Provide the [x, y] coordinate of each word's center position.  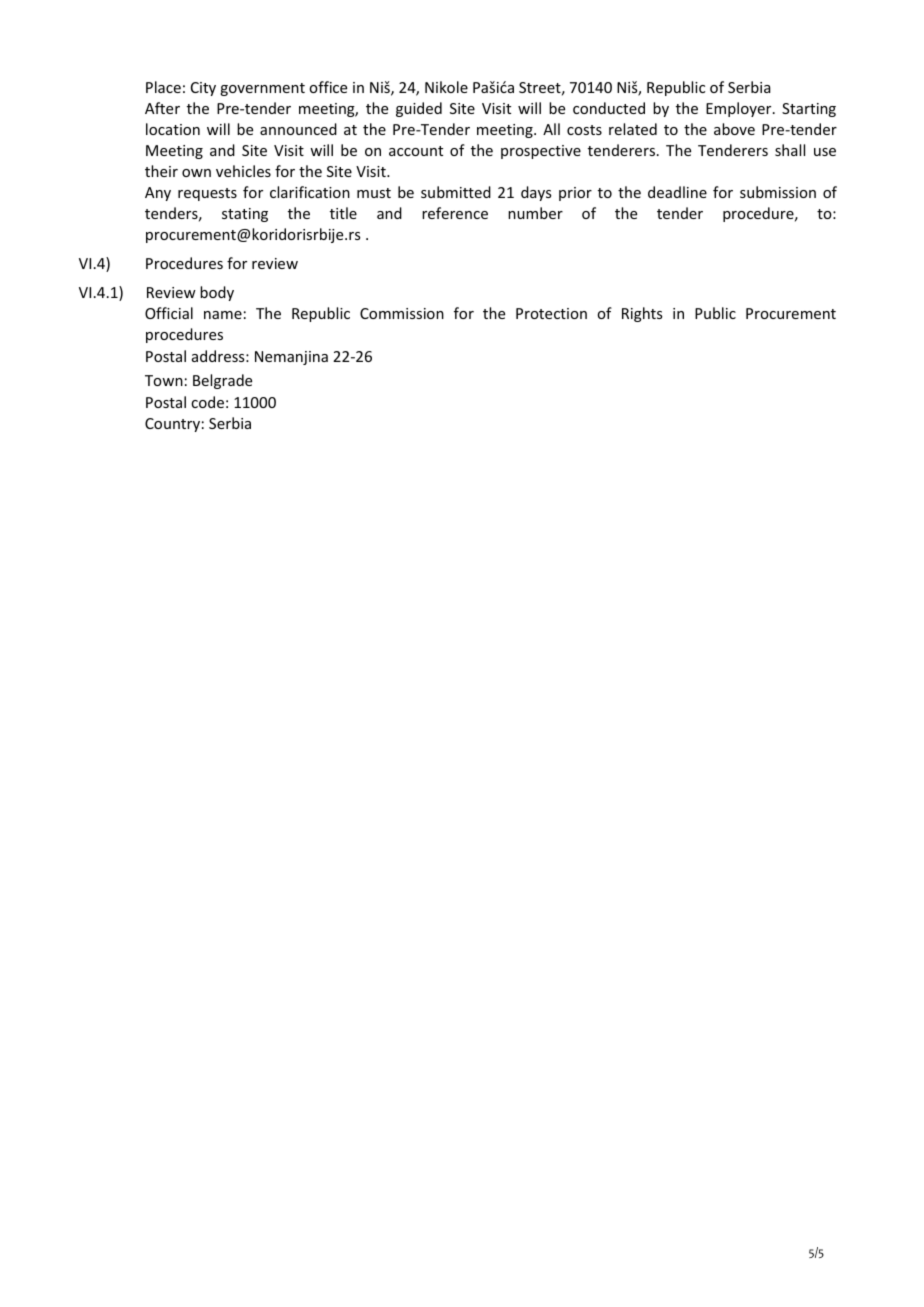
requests [207, 194]
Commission [402, 313]
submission [778, 192]
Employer [740, 109]
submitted [456, 192]
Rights [642, 314]
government [262, 89]
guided [419, 109]
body [217, 293]
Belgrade [222, 381]
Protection [551, 313]
